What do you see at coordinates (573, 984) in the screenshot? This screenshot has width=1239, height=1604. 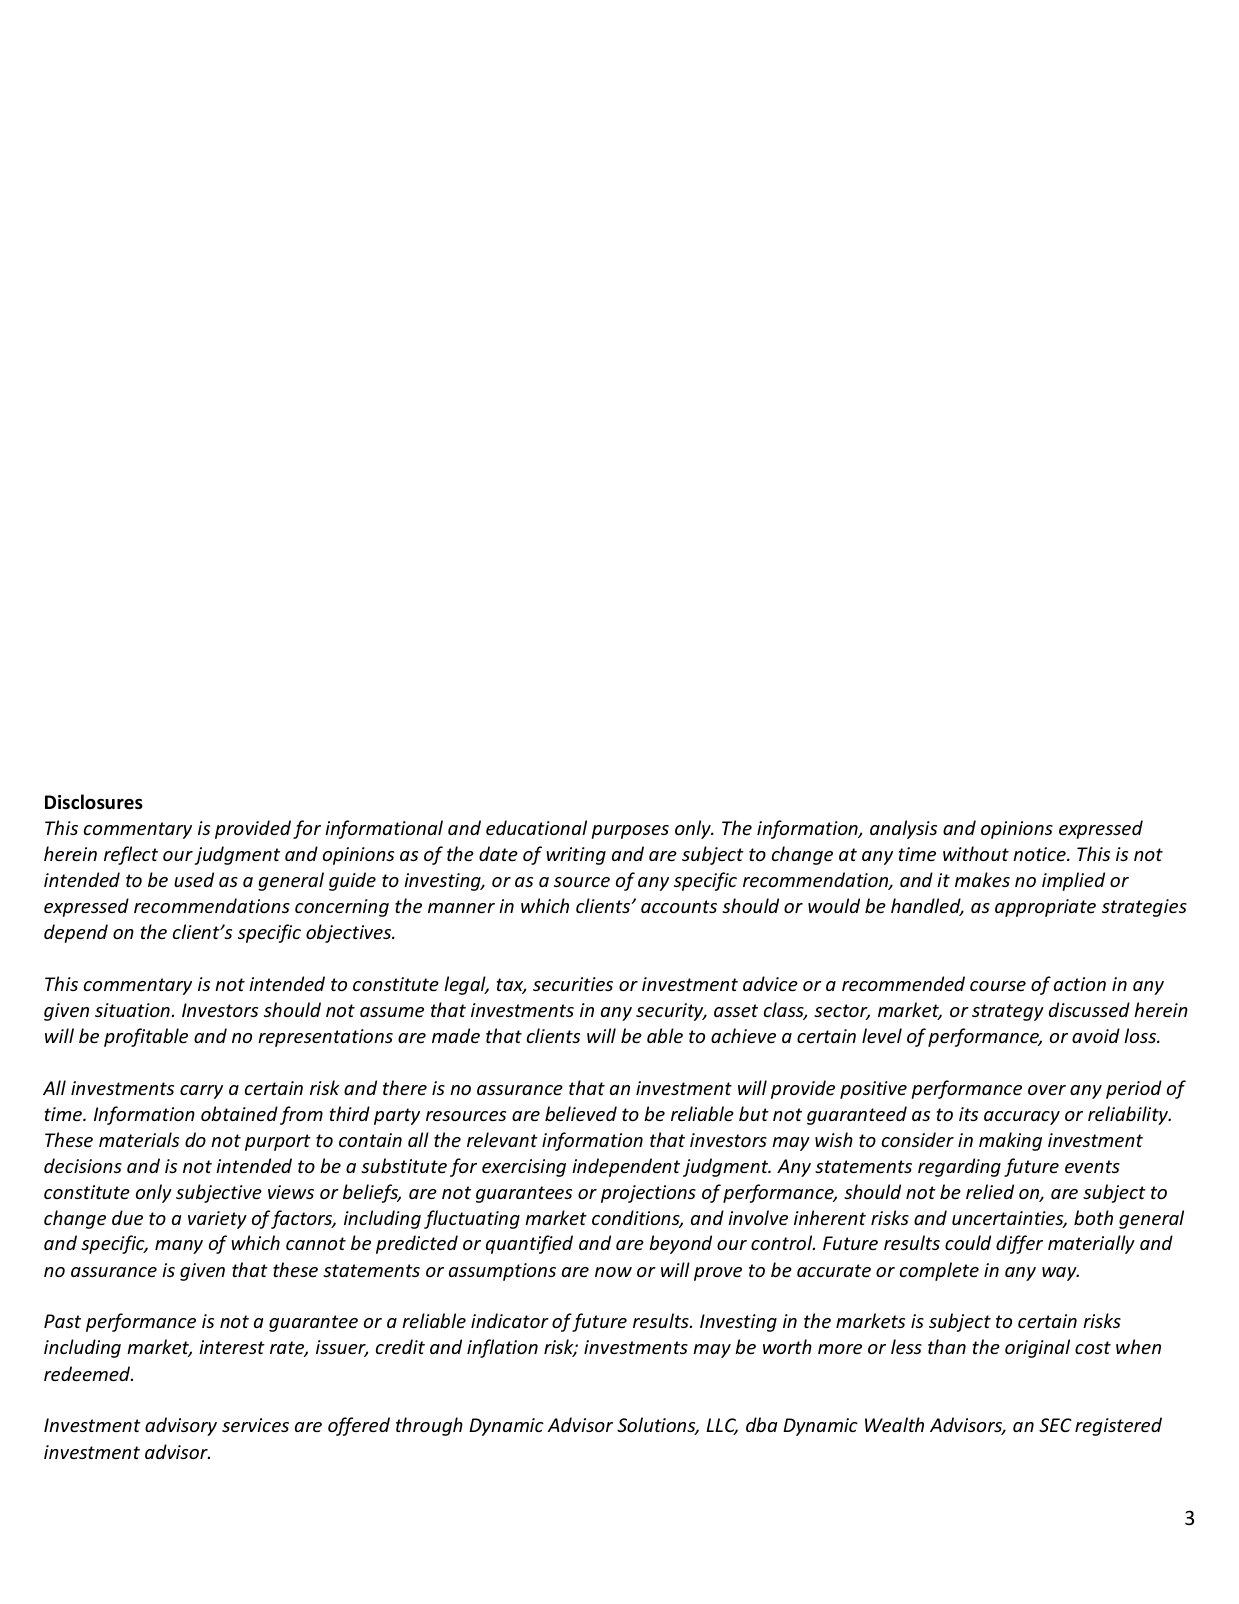 I see `securities` at bounding box center [573, 984].
